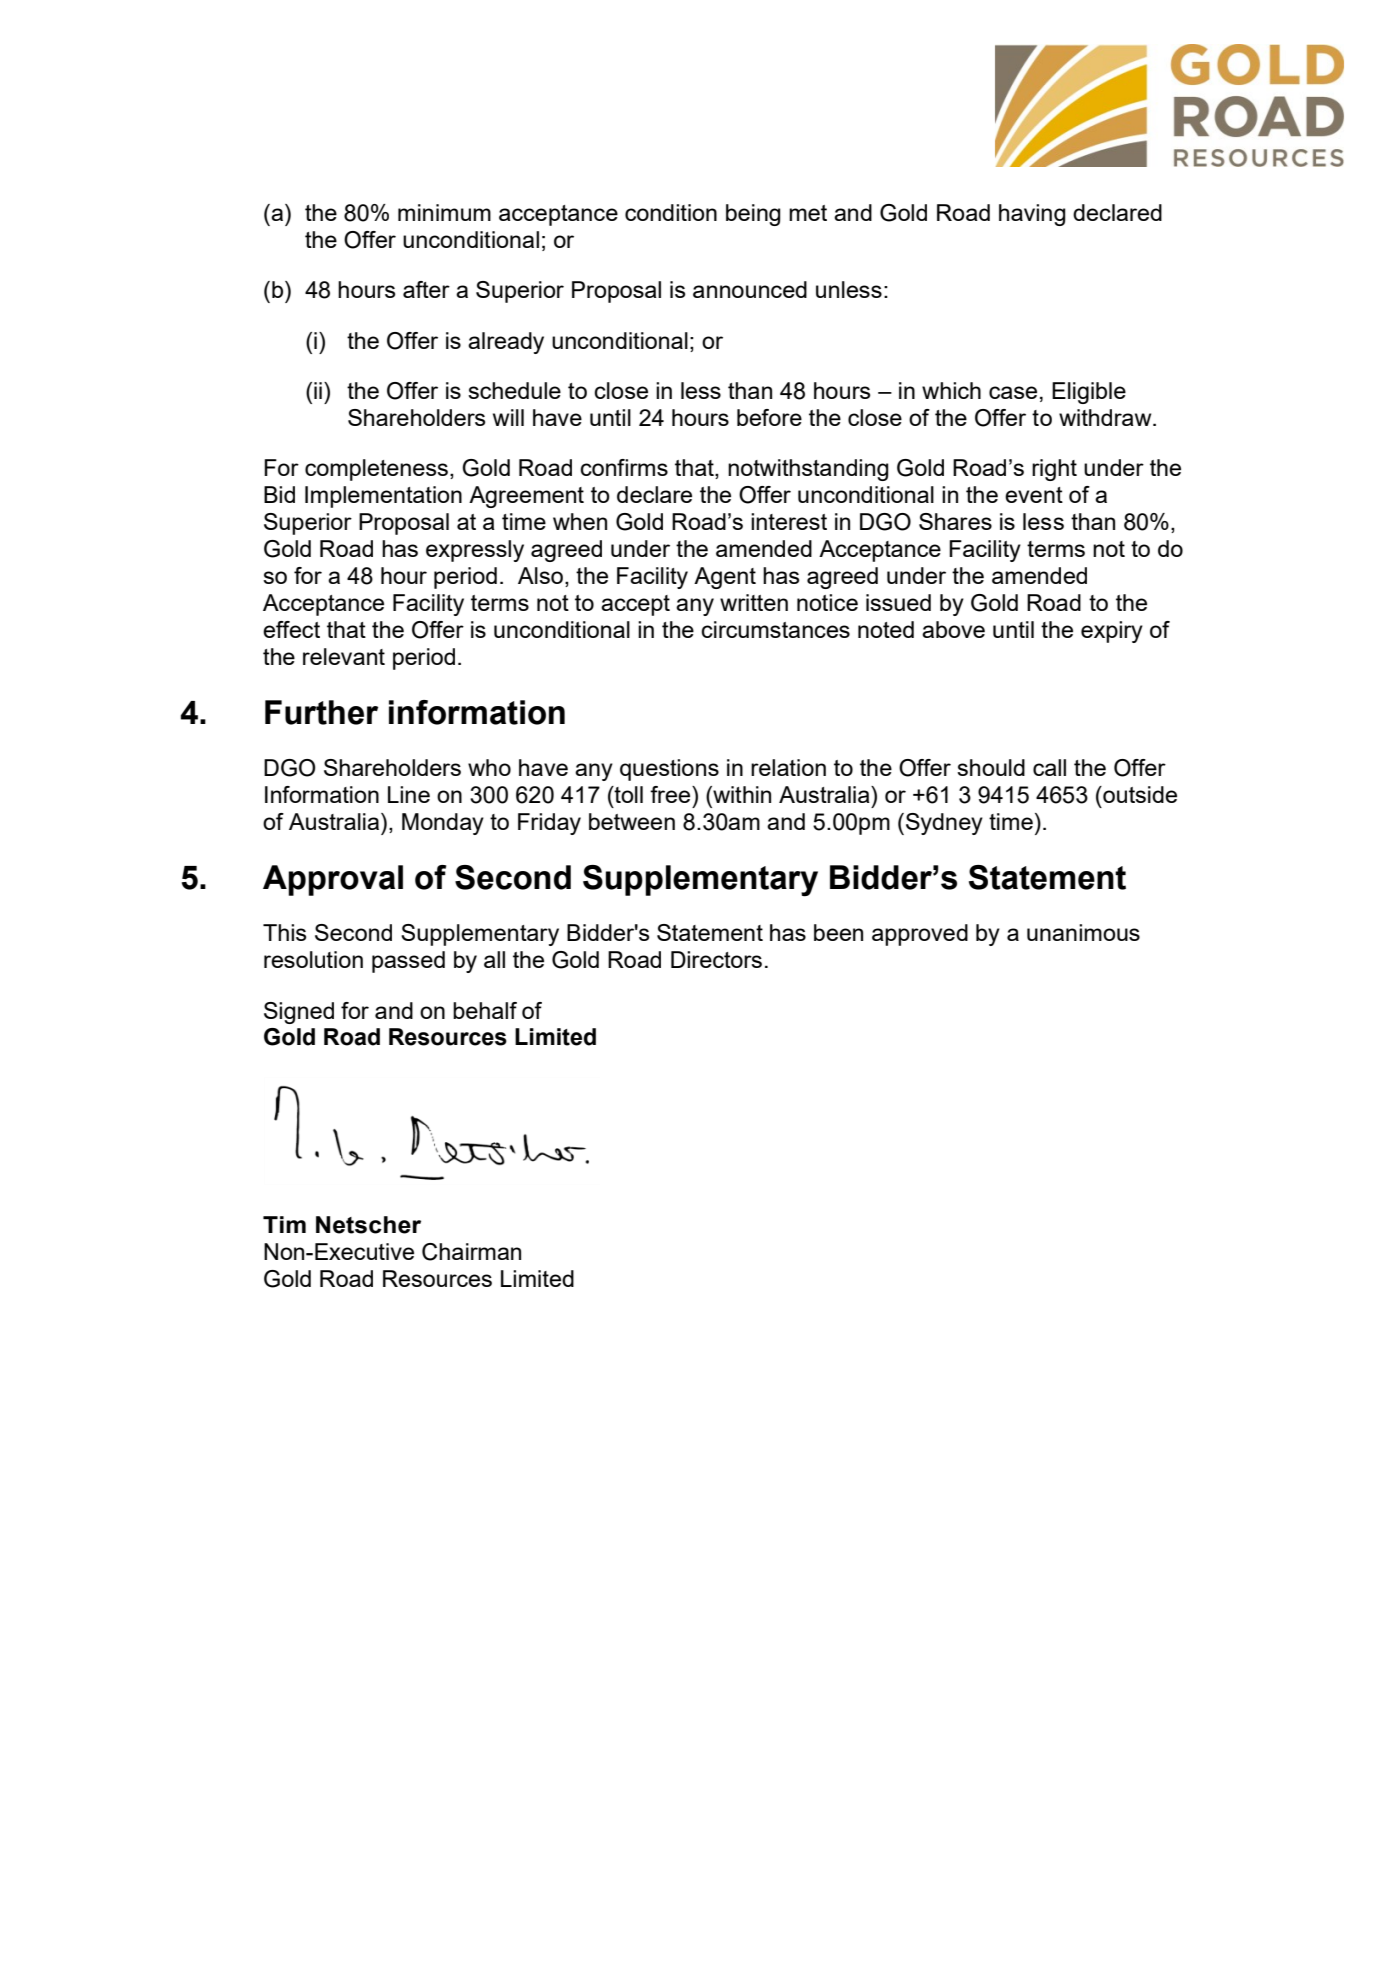 This screenshot has height=1971, width=1395. I want to click on Agent, so click(725, 578).
